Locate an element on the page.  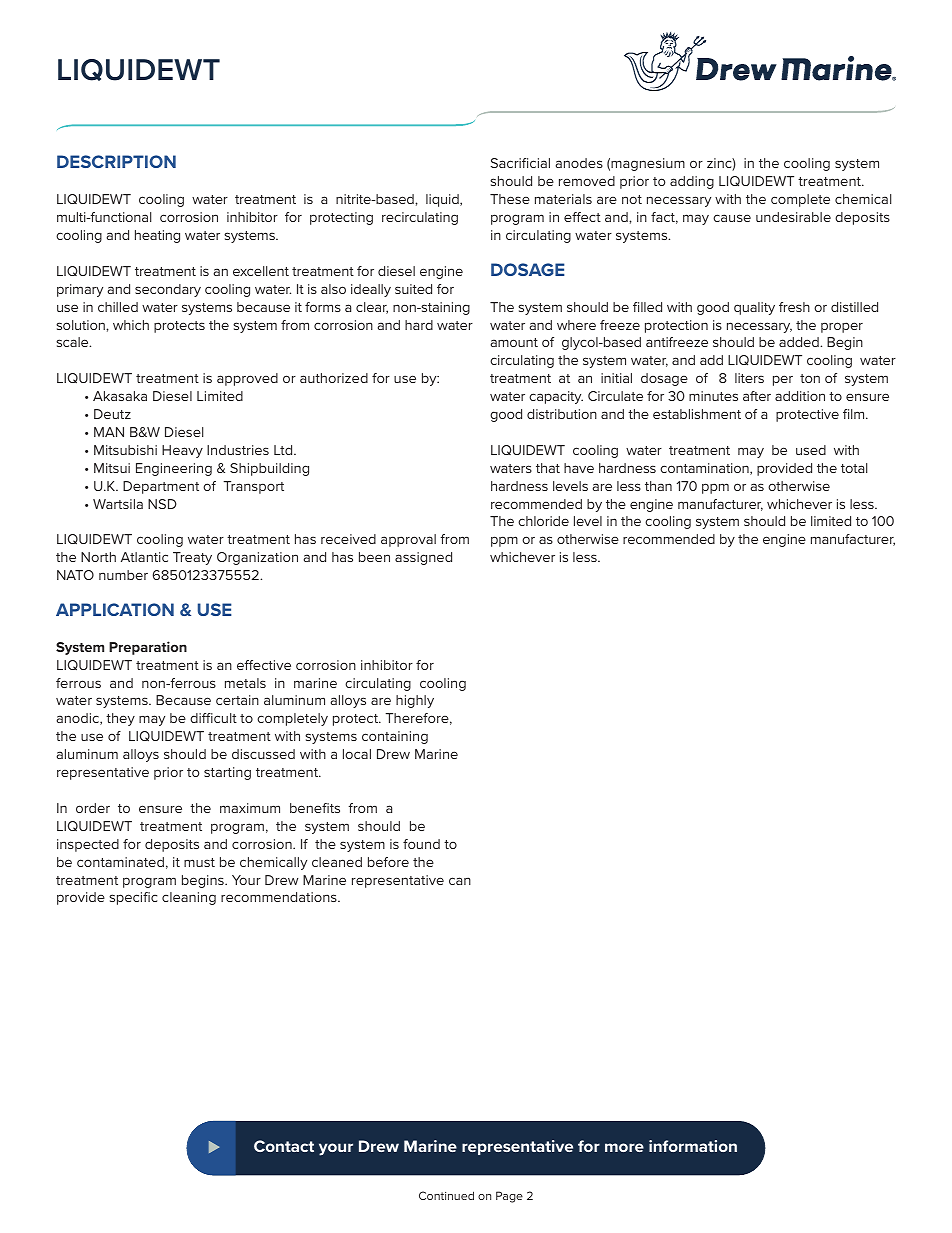
Contact is located at coordinates (284, 1146).
